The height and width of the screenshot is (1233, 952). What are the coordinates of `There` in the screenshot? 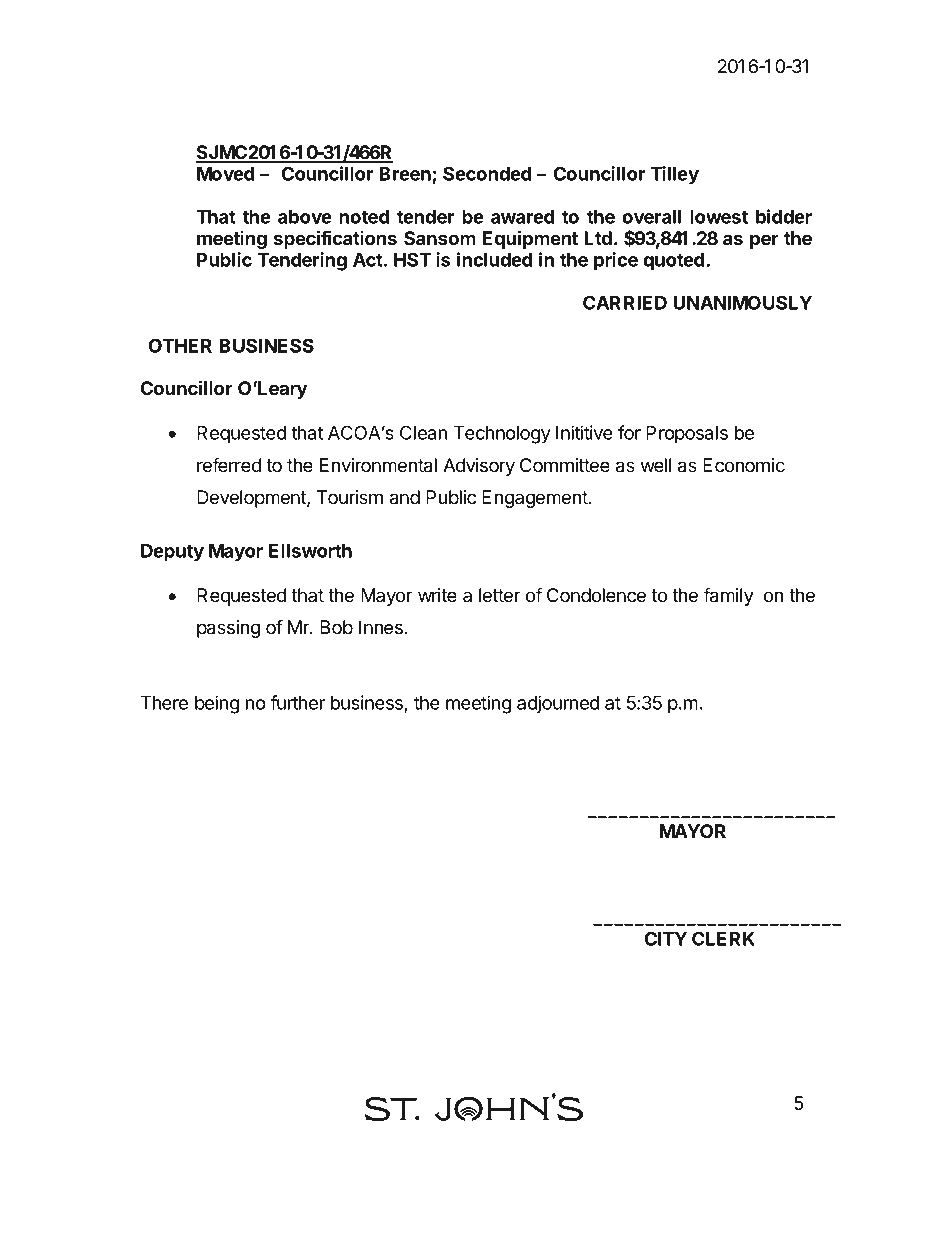 It's located at (164, 703).
